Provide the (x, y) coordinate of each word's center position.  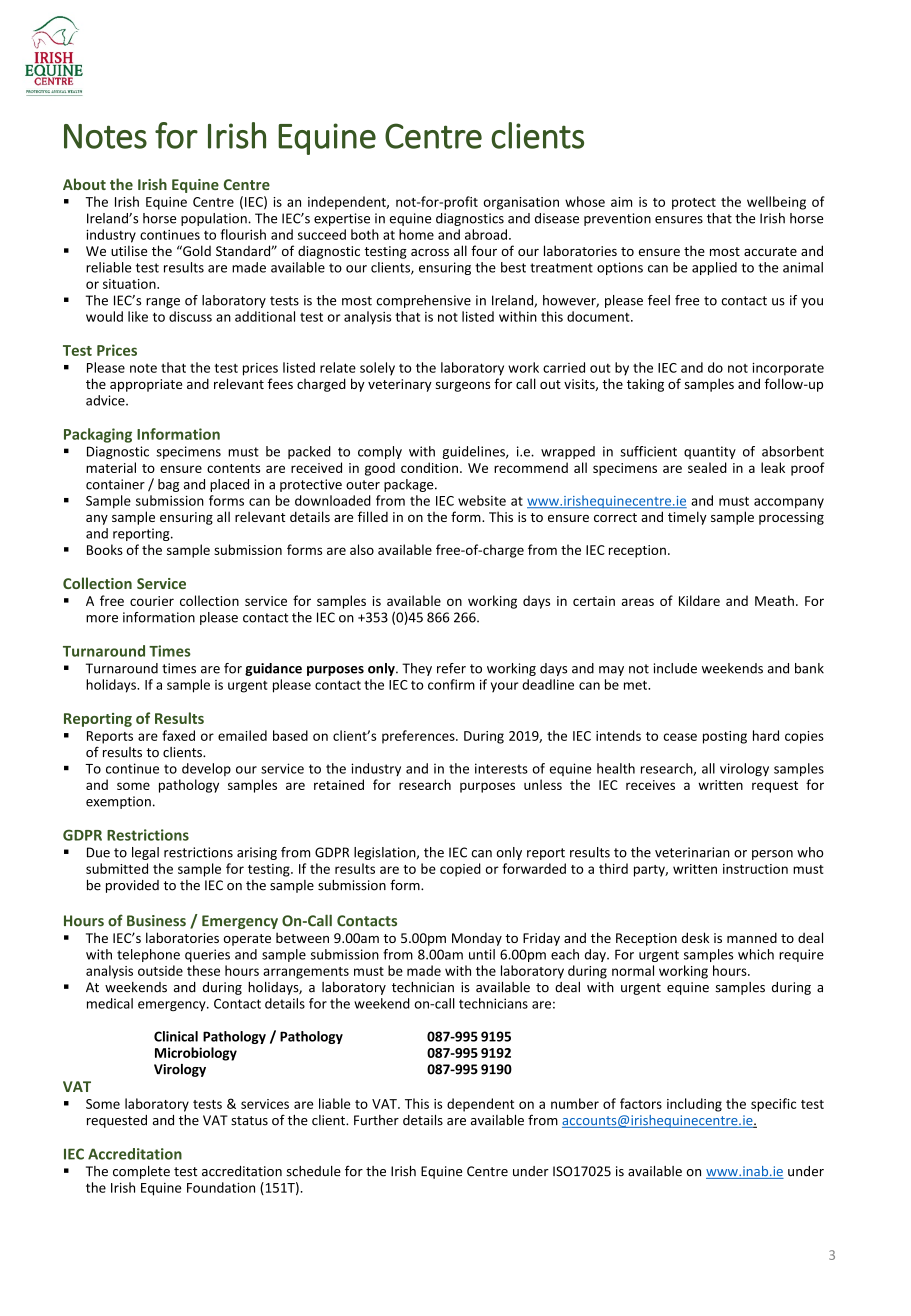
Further (376, 1120)
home (416, 234)
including (694, 1105)
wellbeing (776, 203)
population (215, 219)
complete (141, 1172)
